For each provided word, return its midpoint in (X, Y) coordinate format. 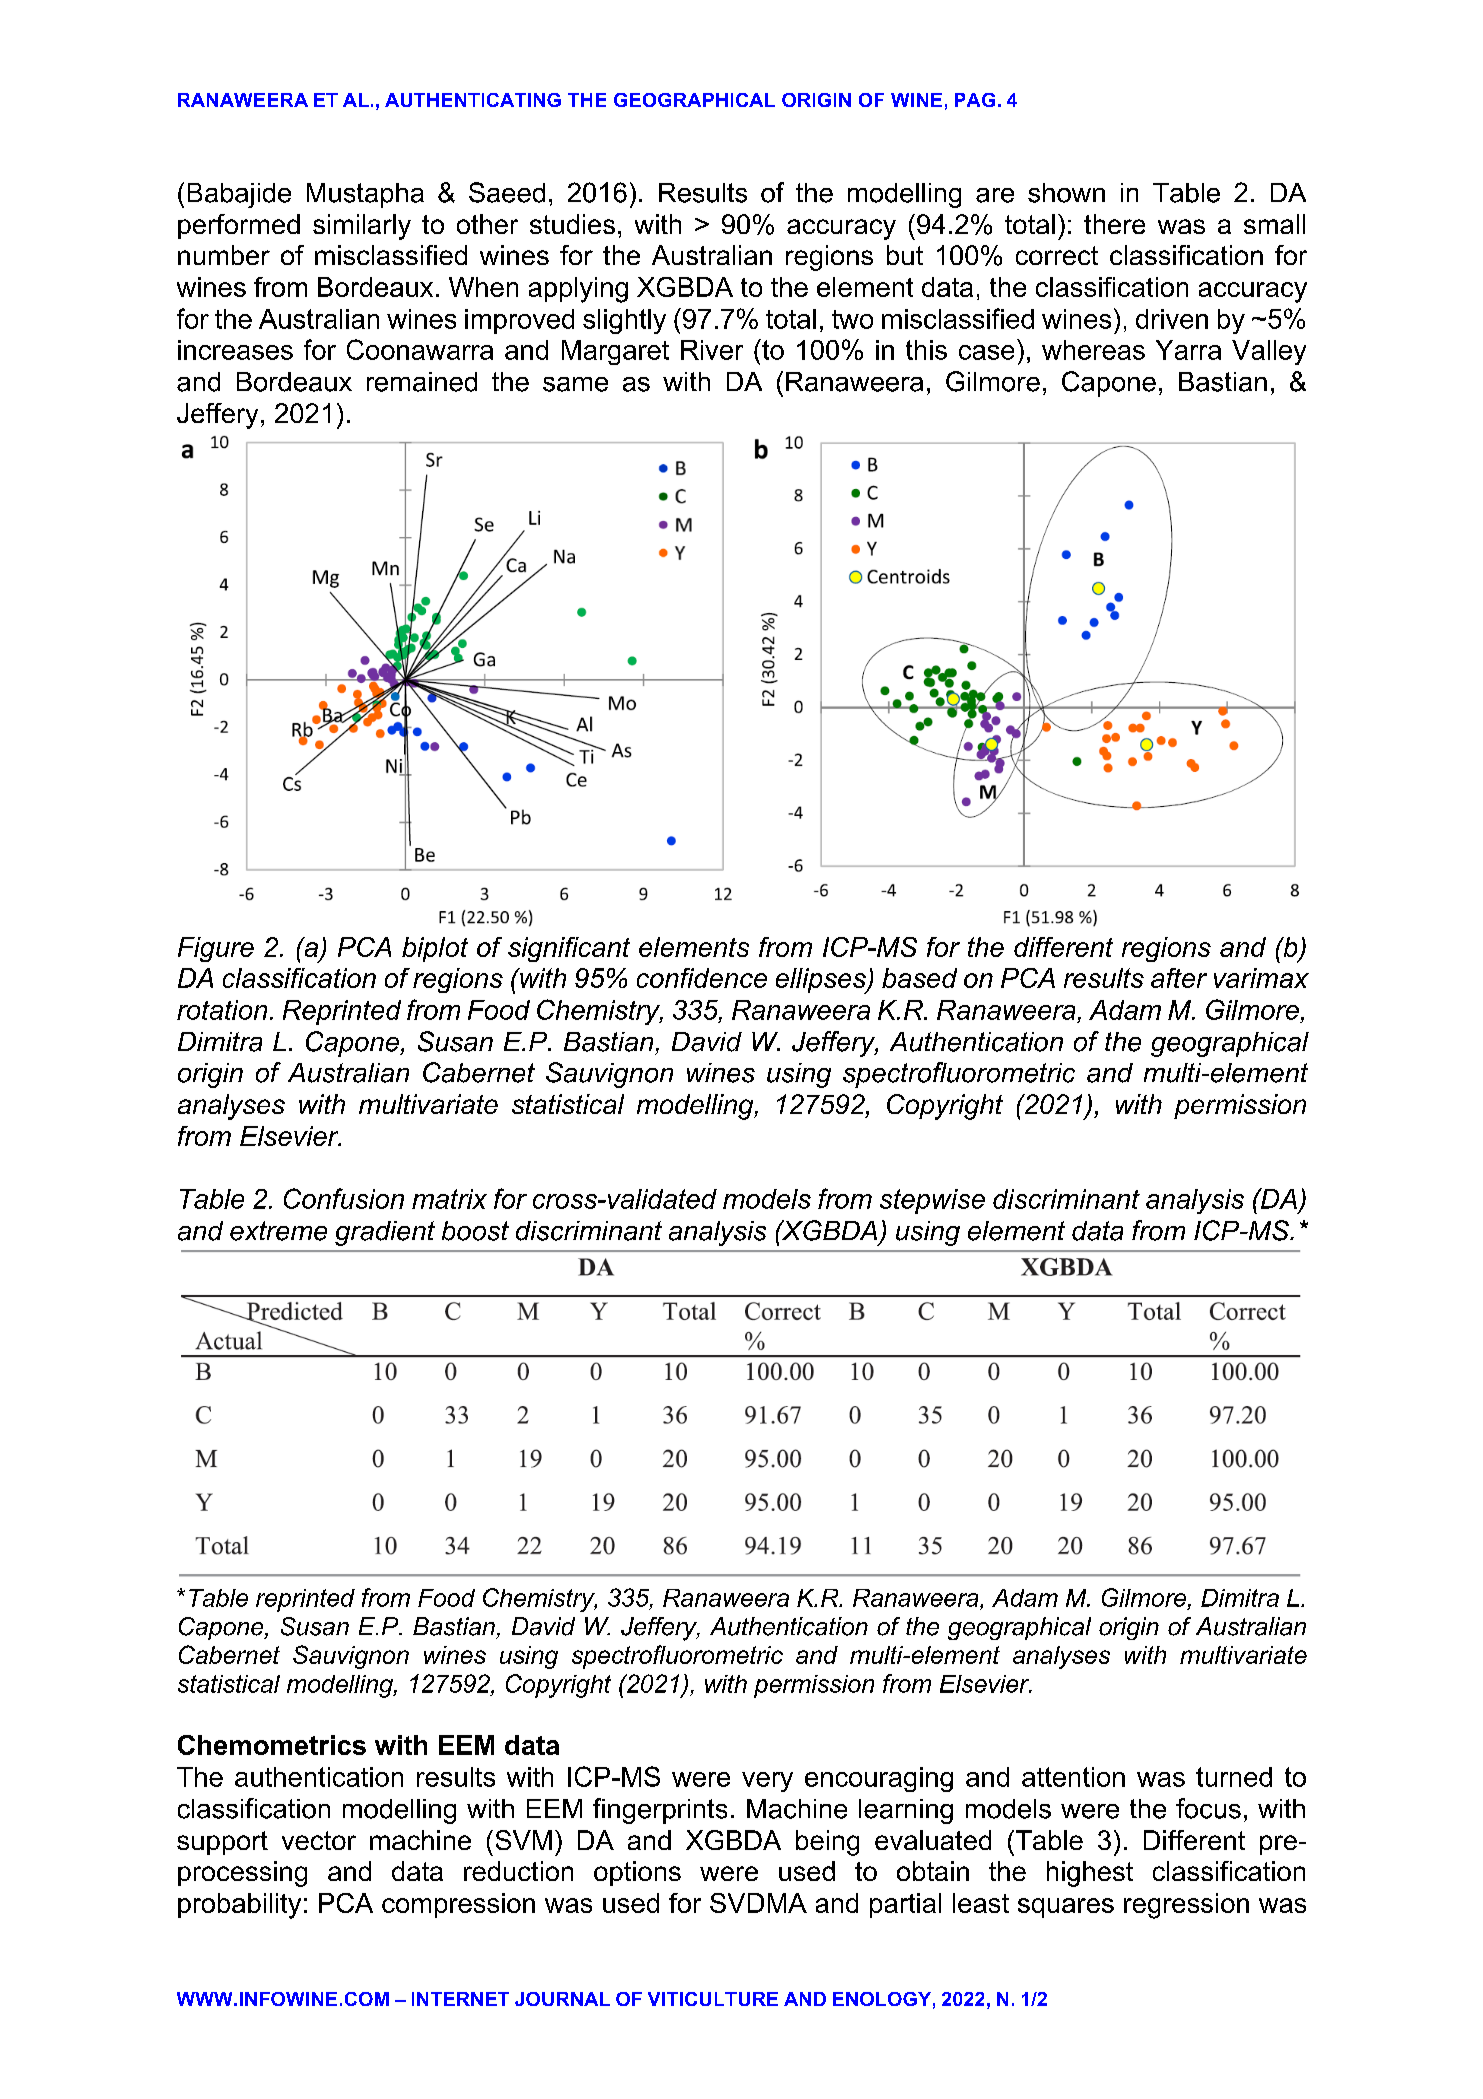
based (919, 978)
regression (1186, 1906)
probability (239, 1906)
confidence (702, 978)
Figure (216, 949)
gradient (385, 1233)
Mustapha (365, 195)
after (1179, 978)
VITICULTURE (713, 1999)
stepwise (932, 1201)
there (1114, 224)
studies (572, 224)
